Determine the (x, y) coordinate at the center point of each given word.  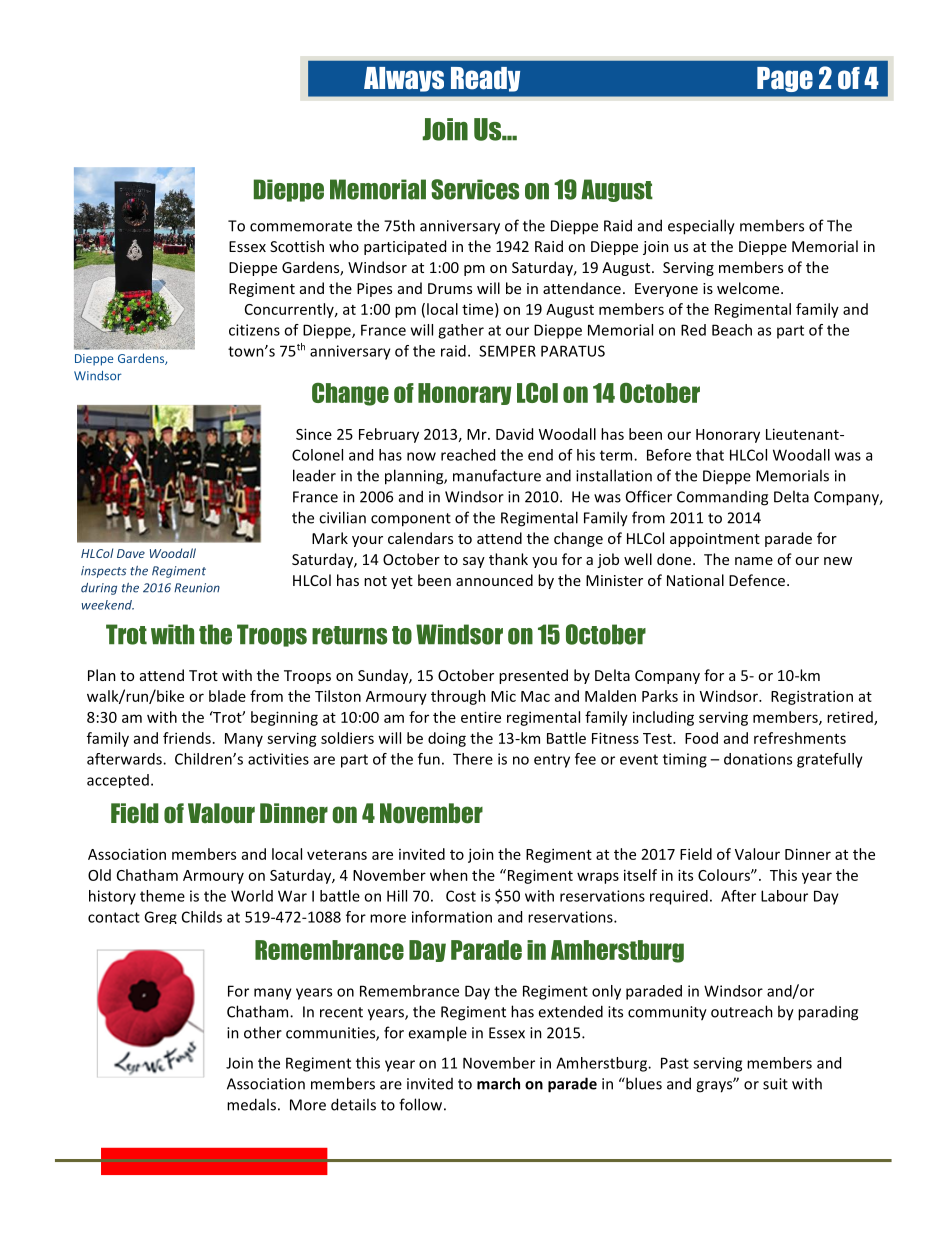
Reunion (197, 588)
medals (251, 1104)
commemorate (301, 226)
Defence (758, 580)
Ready (485, 79)
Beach (732, 330)
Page (785, 79)
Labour (784, 896)
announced (494, 580)
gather (461, 331)
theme (162, 896)
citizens (254, 330)
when (449, 875)
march (498, 1083)
